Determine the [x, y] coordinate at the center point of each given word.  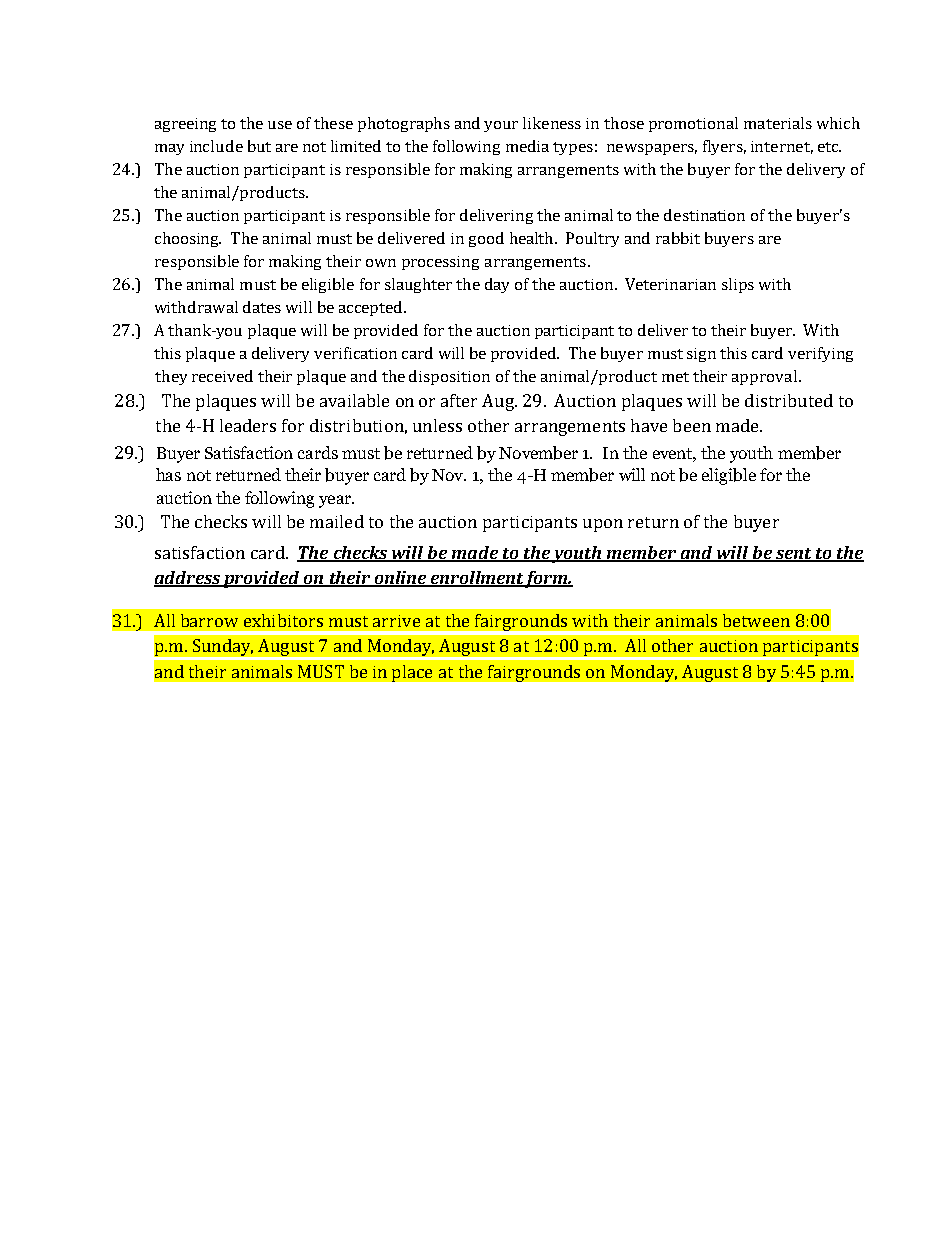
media [527, 146]
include [216, 146]
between [756, 620]
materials [778, 123]
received [222, 376]
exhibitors [283, 620]
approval [764, 377]
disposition [449, 377]
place [412, 673]
